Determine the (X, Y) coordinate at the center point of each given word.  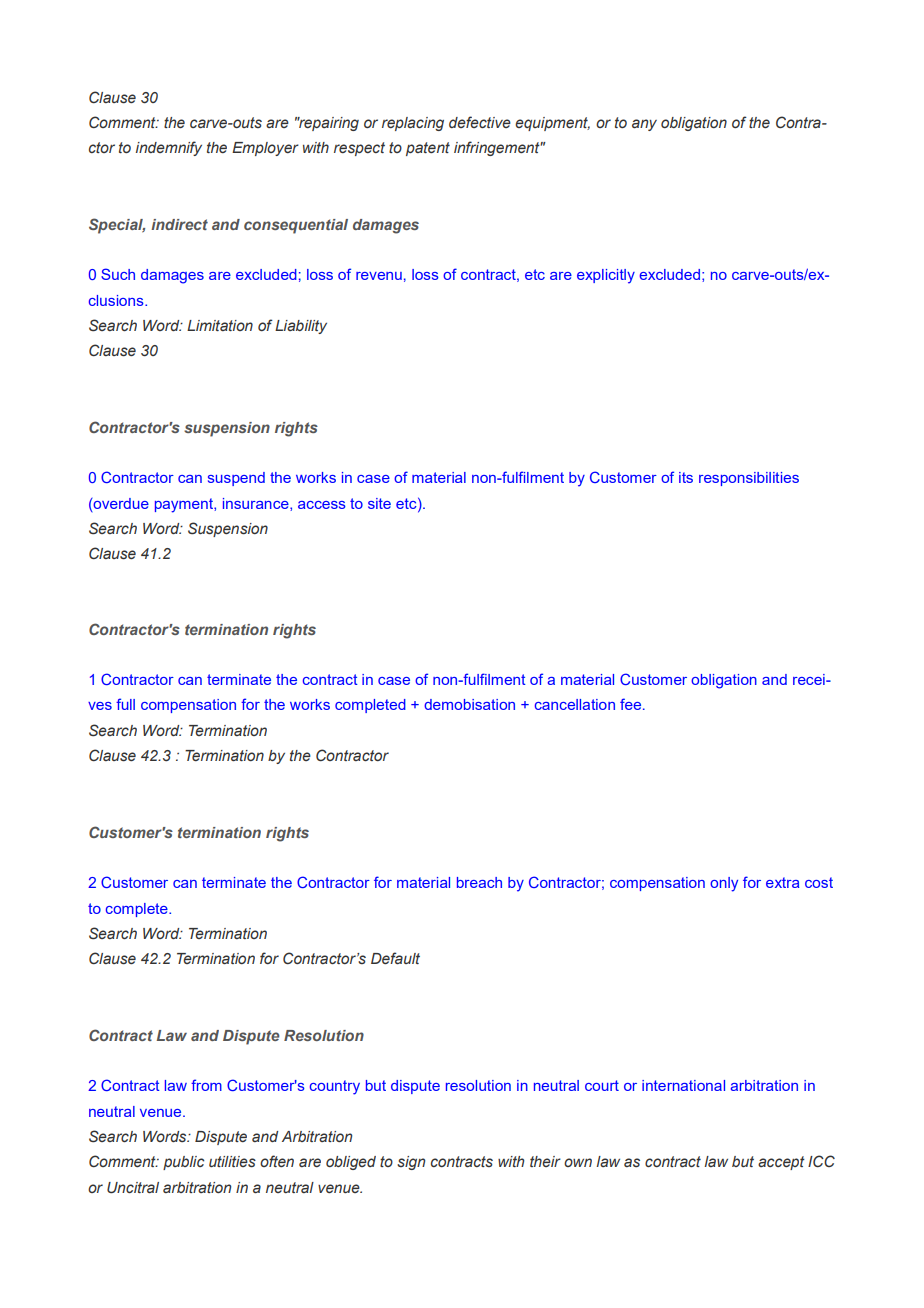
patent (428, 149)
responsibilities (749, 479)
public (183, 1163)
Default (395, 958)
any (644, 125)
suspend (236, 479)
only (724, 884)
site (379, 503)
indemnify (169, 148)
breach (479, 882)
